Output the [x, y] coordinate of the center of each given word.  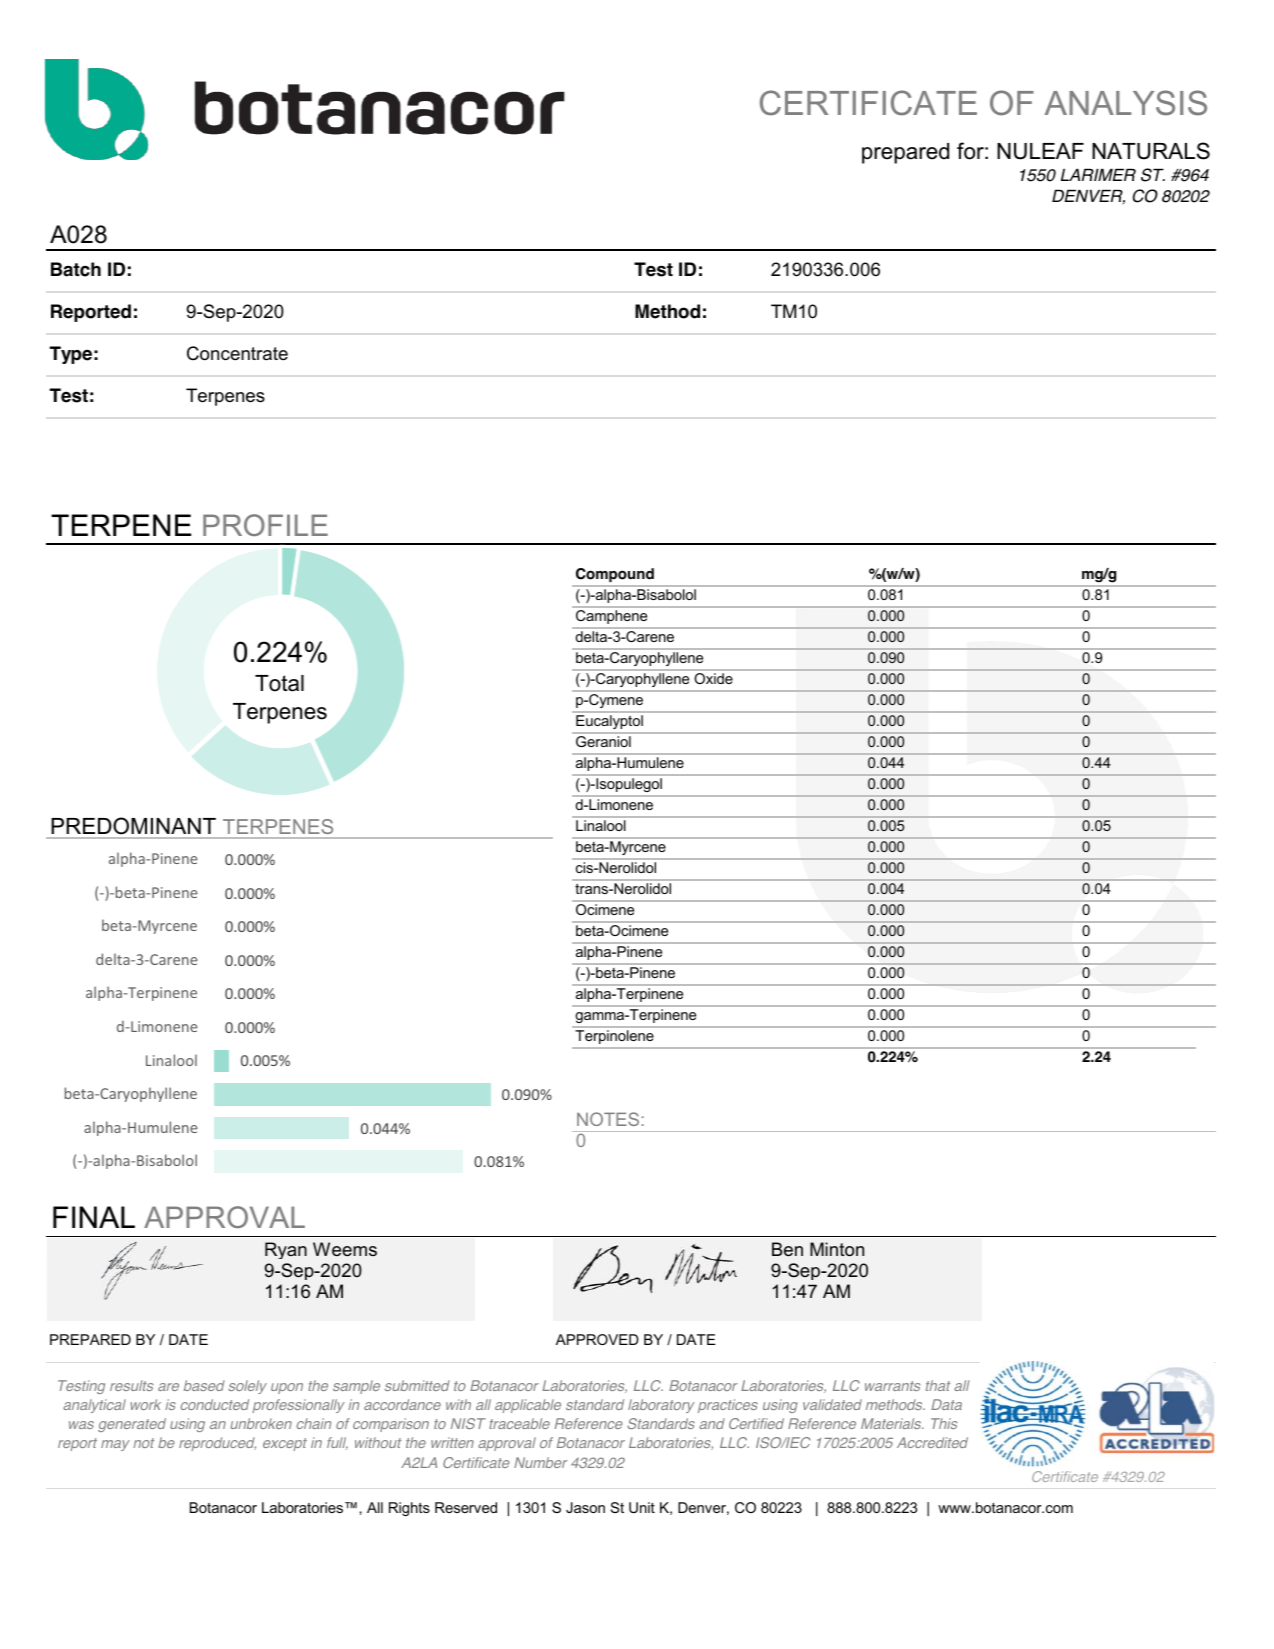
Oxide [714, 678]
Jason [585, 1507]
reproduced [217, 1444]
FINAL [94, 1217]
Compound [615, 575]
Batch [76, 269]
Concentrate [237, 353]
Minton [837, 1249]
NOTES [608, 1119]
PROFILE [265, 525]
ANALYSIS [1126, 103]
